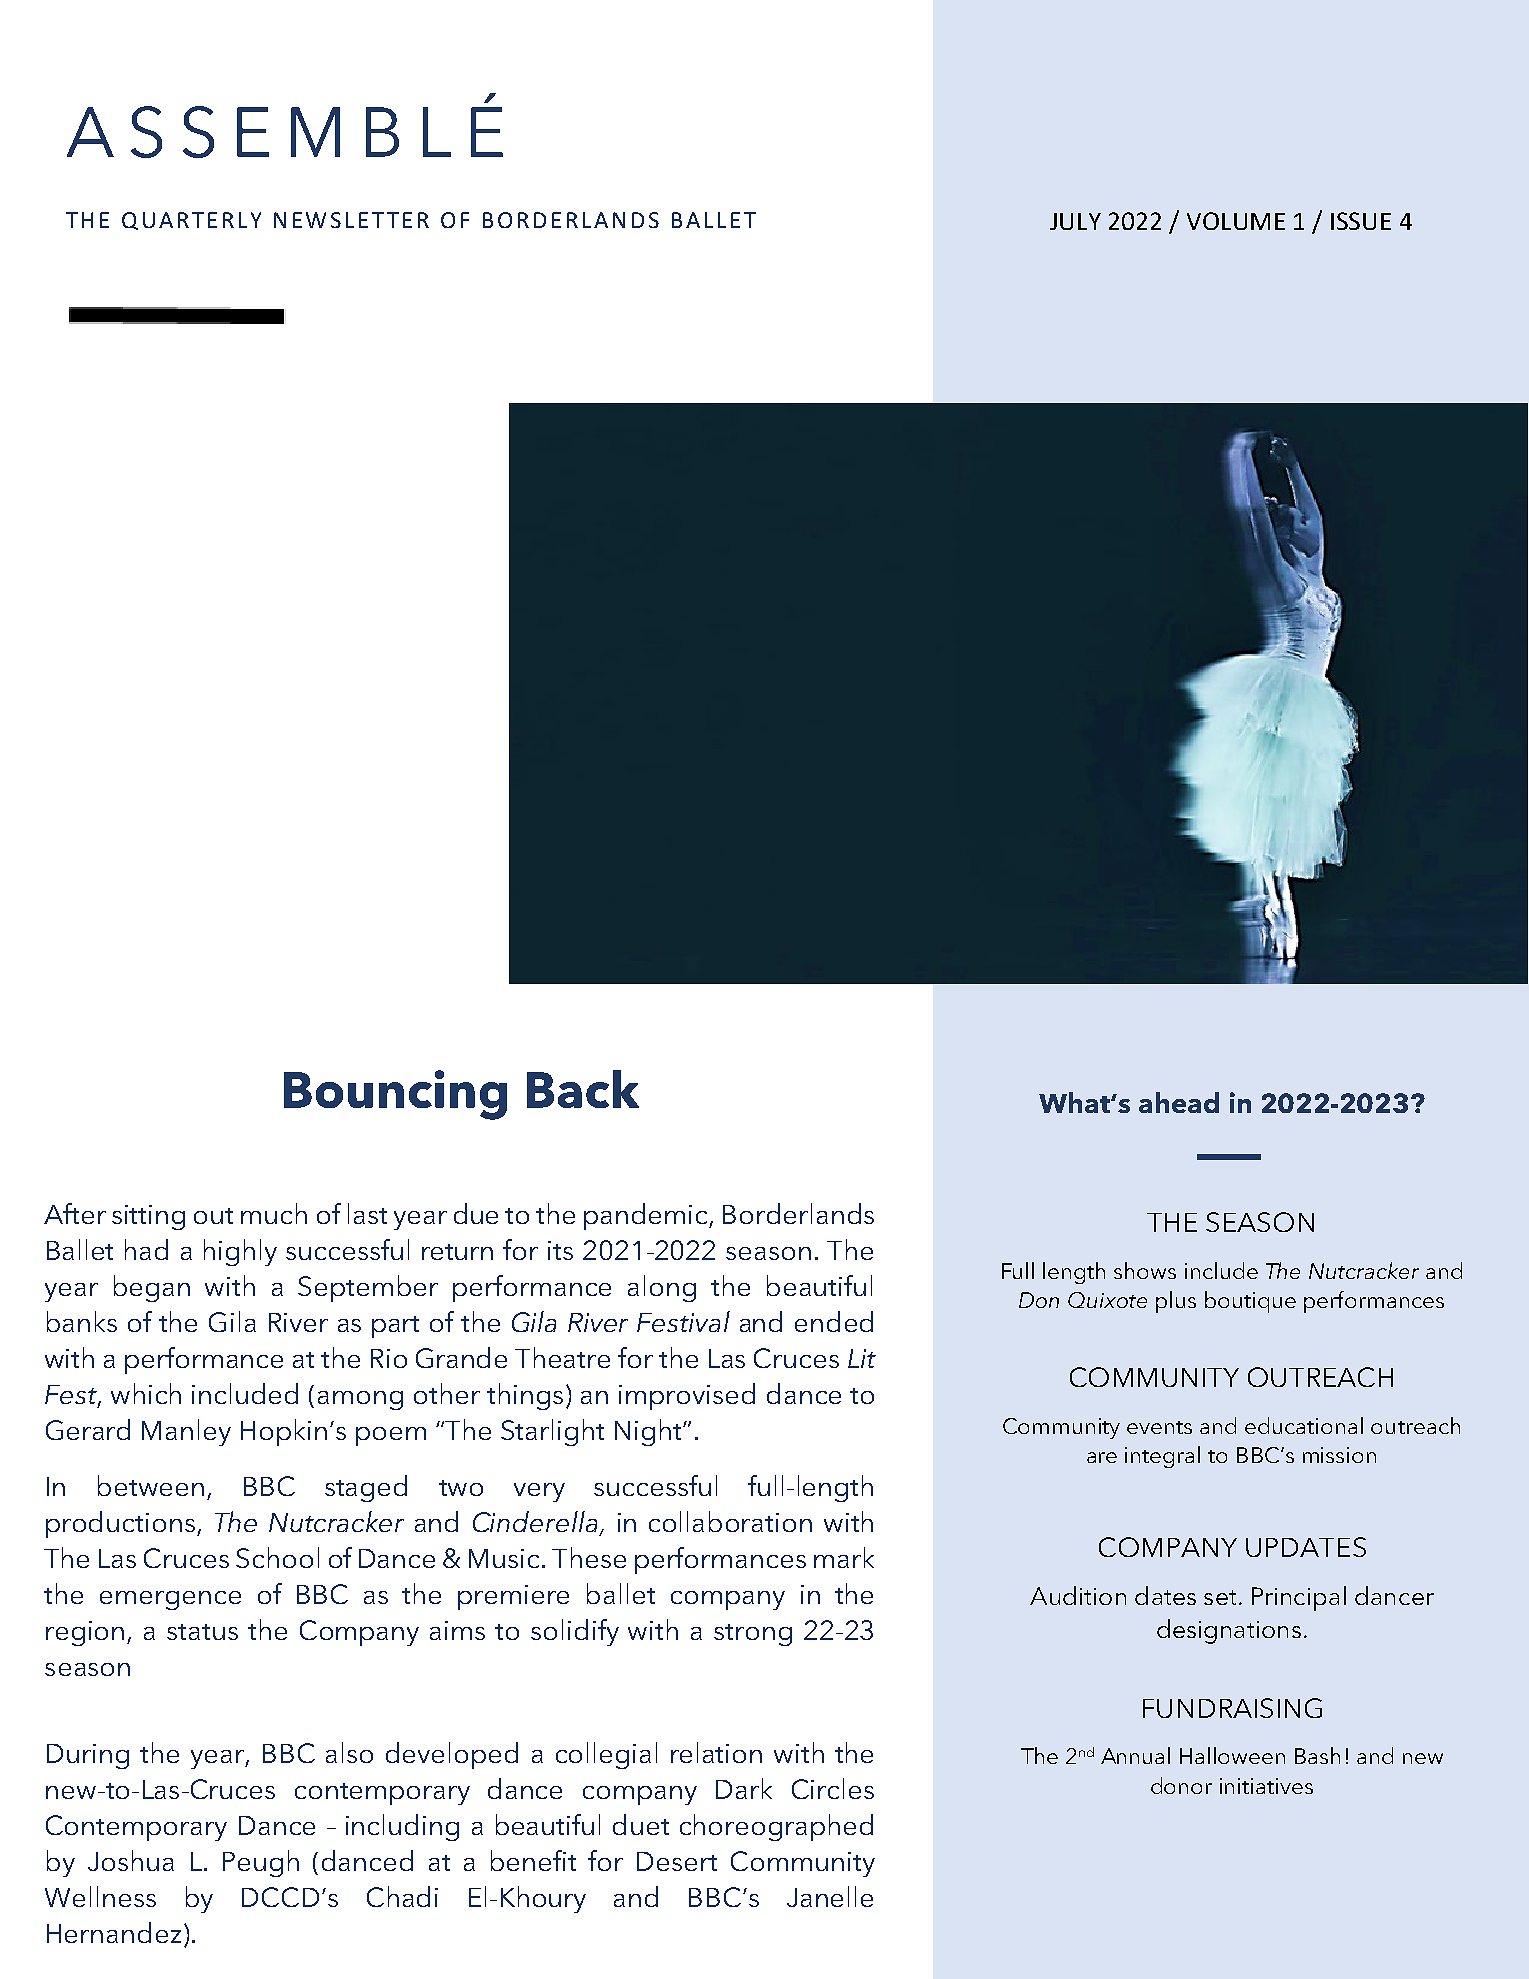 The image size is (1529, 1979). I want to click on Back, so click(583, 1089).
